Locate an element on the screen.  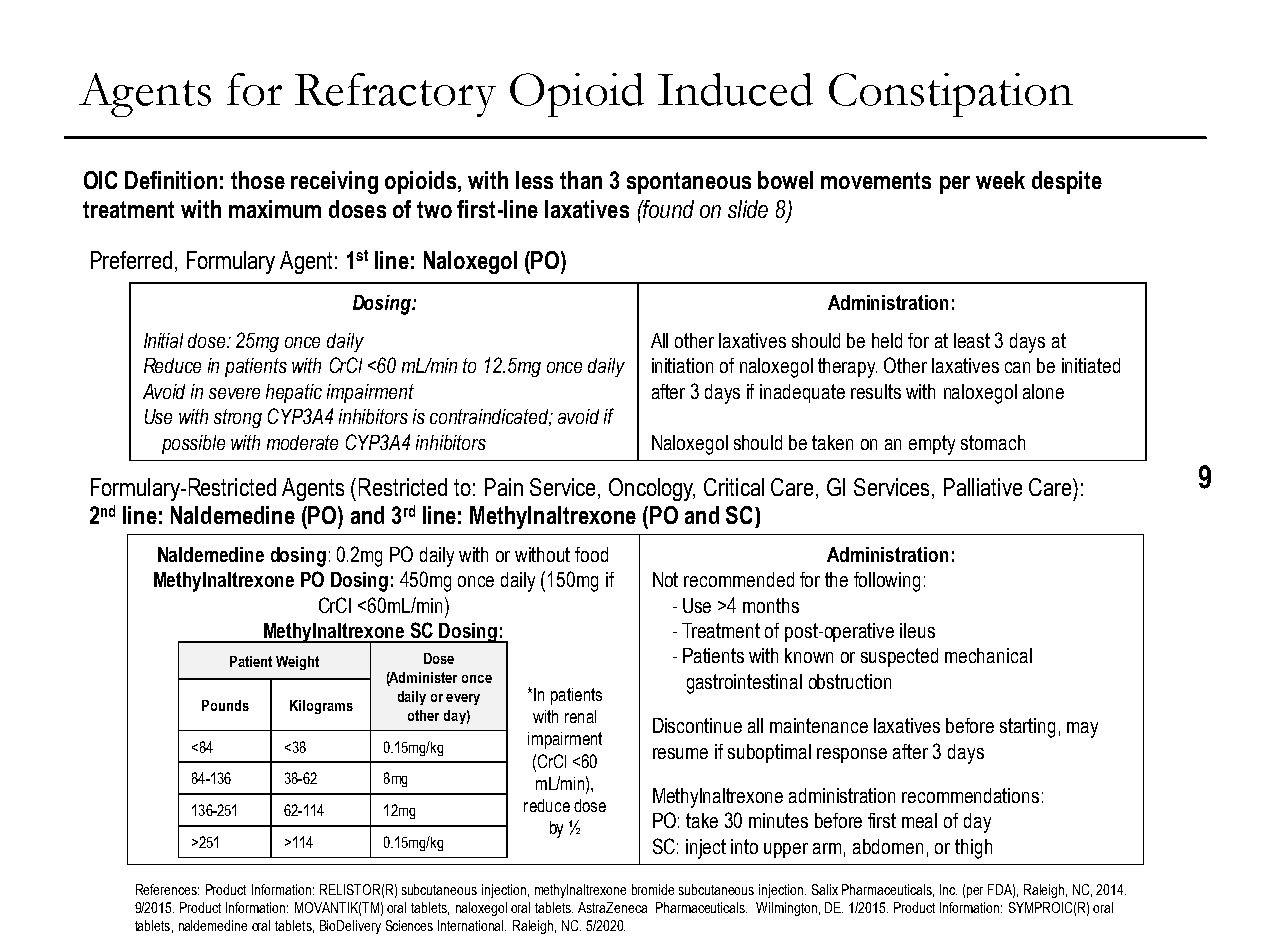
possible is located at coordinates (193, 444).
